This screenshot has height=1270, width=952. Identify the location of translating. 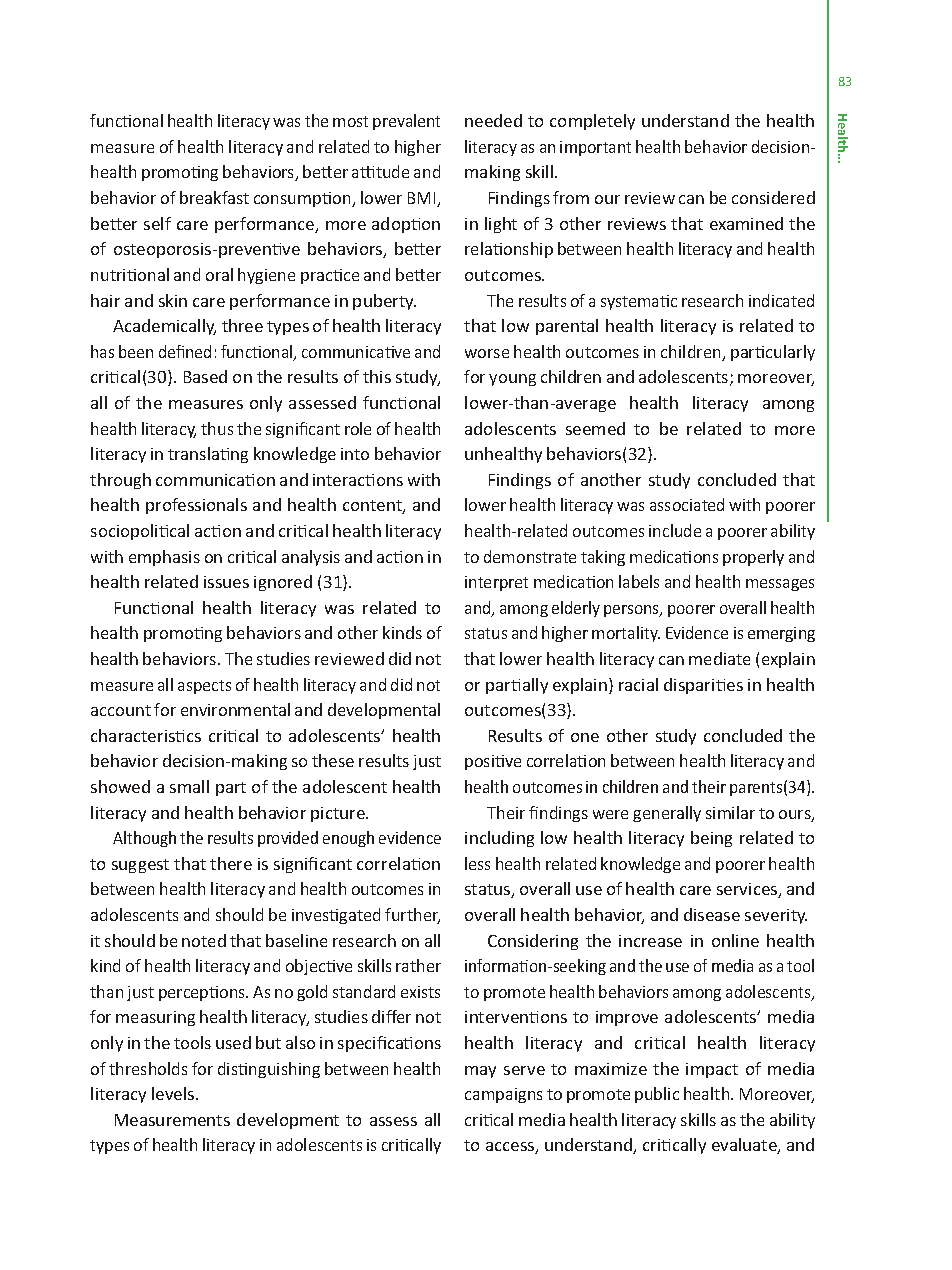
(208, 455).
